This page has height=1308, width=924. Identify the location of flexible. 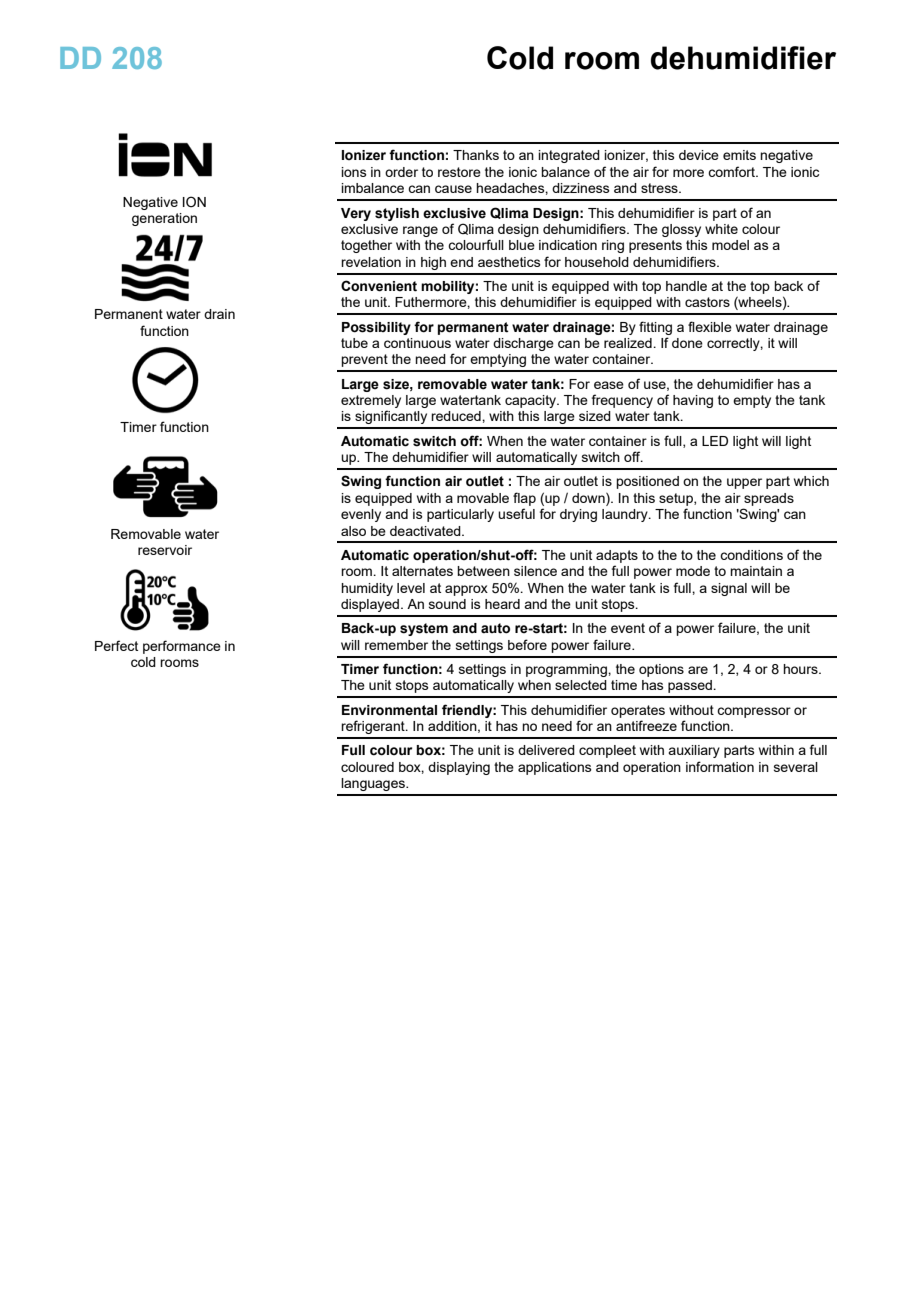
(710, 326).
